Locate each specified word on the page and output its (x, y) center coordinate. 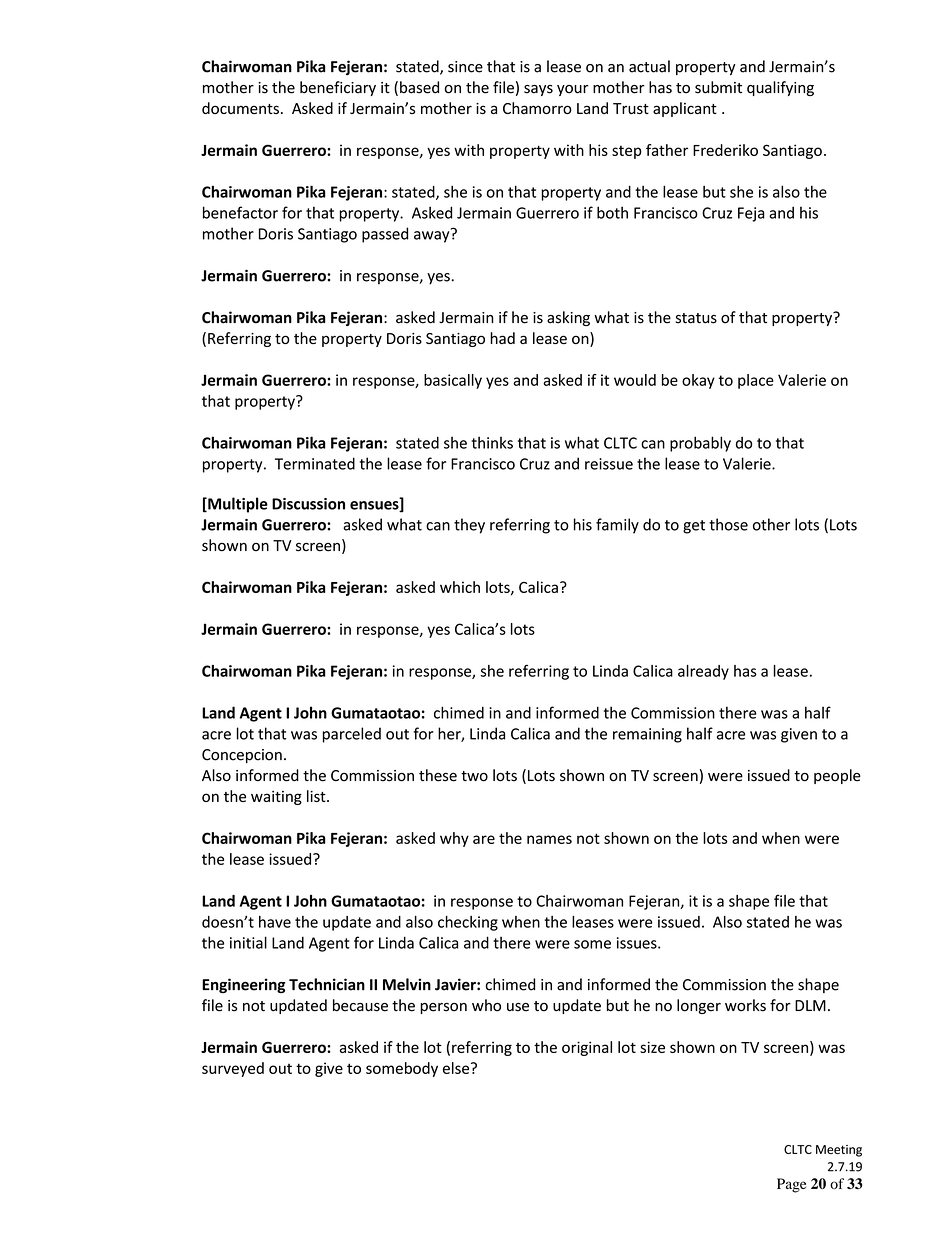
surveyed (233, 1069)
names (549, 839)
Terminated (315, 463)
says (538, 90)
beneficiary (338, 88)
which (460, 587)
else (457, 1068)
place (756, 381)
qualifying (780, 88)
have (275, 922)
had (502, 338)
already (703, 672)
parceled (352, 735)
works (745, 1005)
